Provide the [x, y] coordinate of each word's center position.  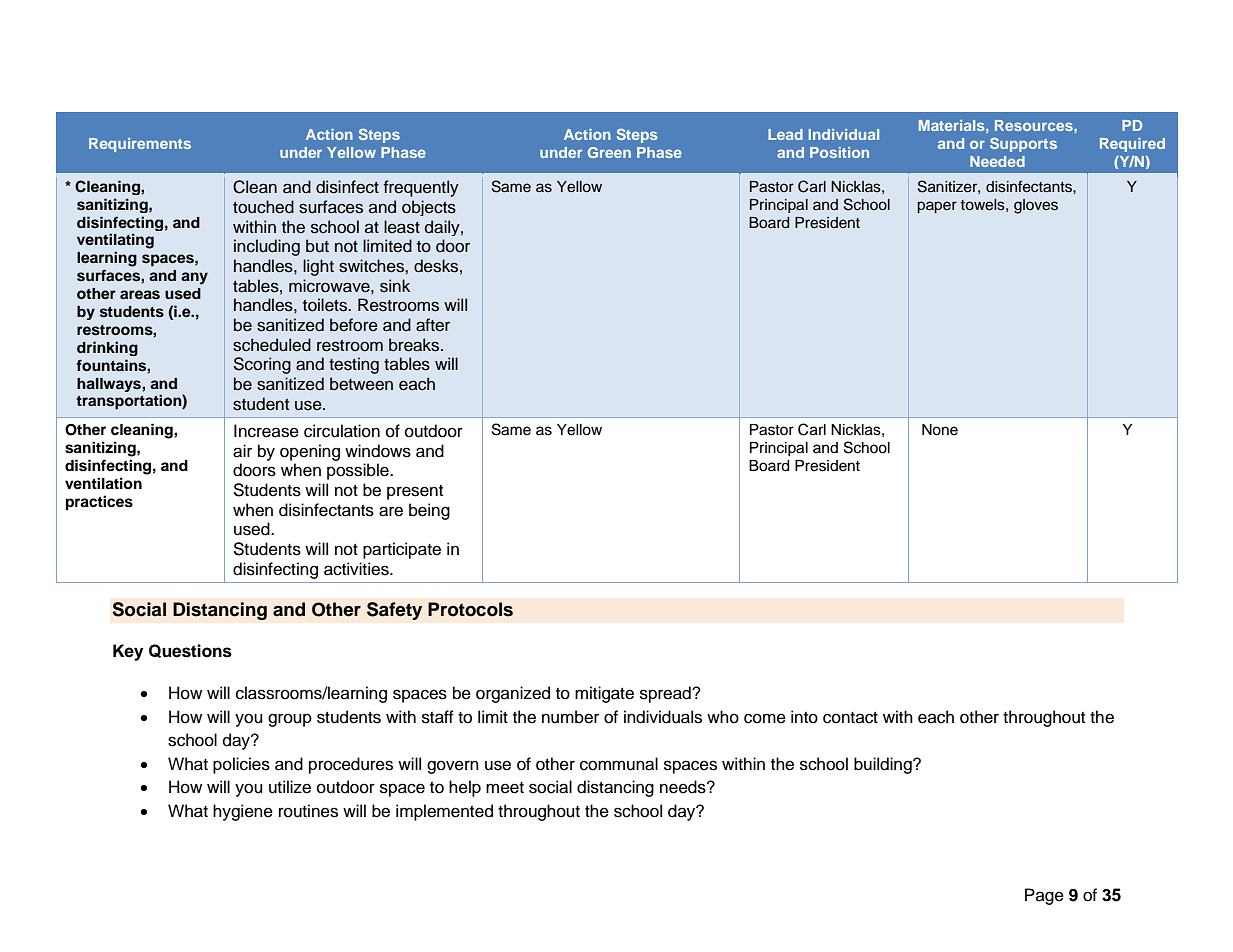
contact [850, 718]
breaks [415, 345]
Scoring [262, 365]
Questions [190, 651]
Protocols [470, 609]
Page [1044, 896]
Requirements [140, 145]
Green [609, 152]
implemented [444, 812]
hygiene [243, 812]
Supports [1023, 144]
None [940, 430]
